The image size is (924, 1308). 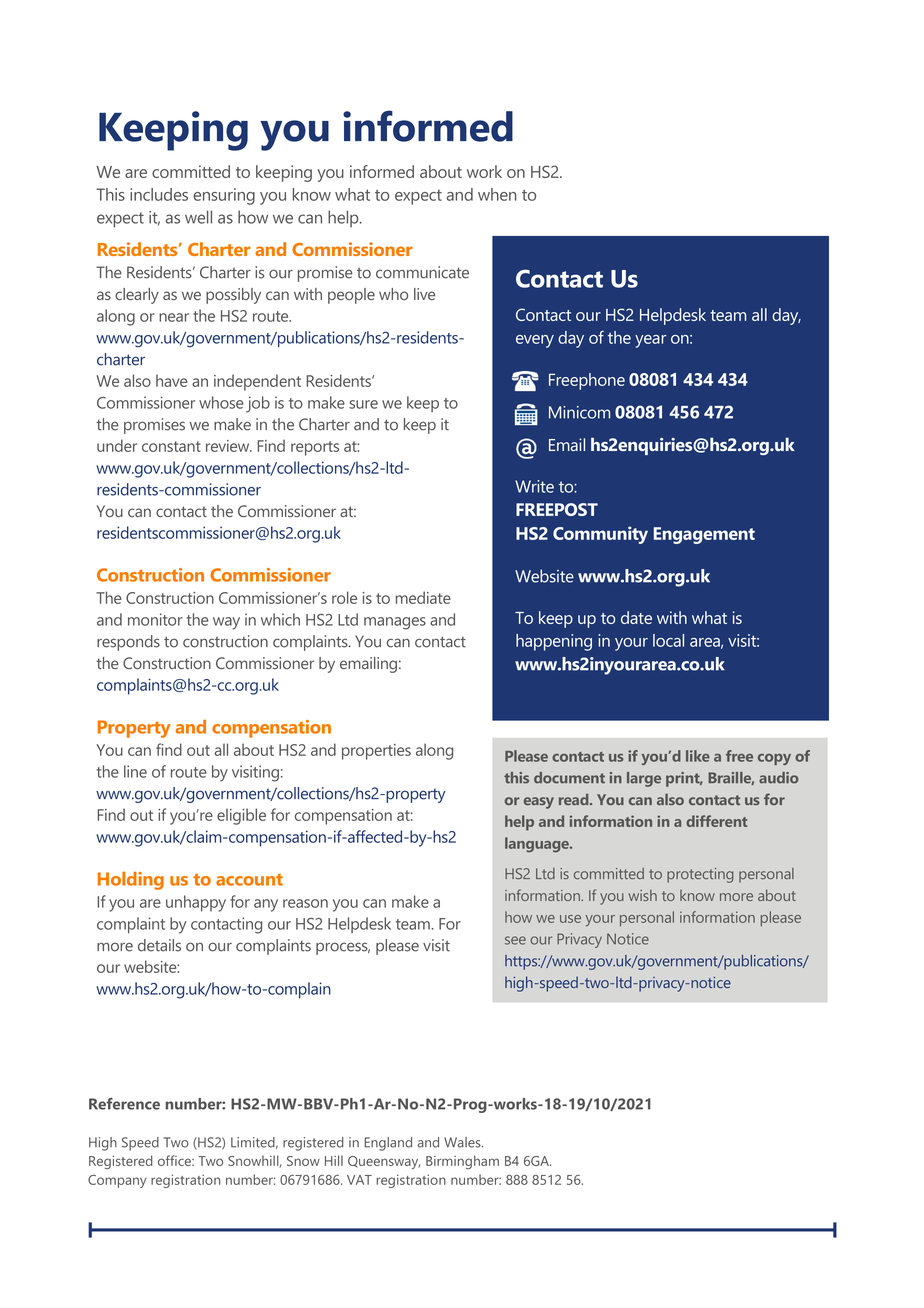 What do you see at coordinates (534, 486) in the page?
I see `Write` at bounding box center [534, 486].
